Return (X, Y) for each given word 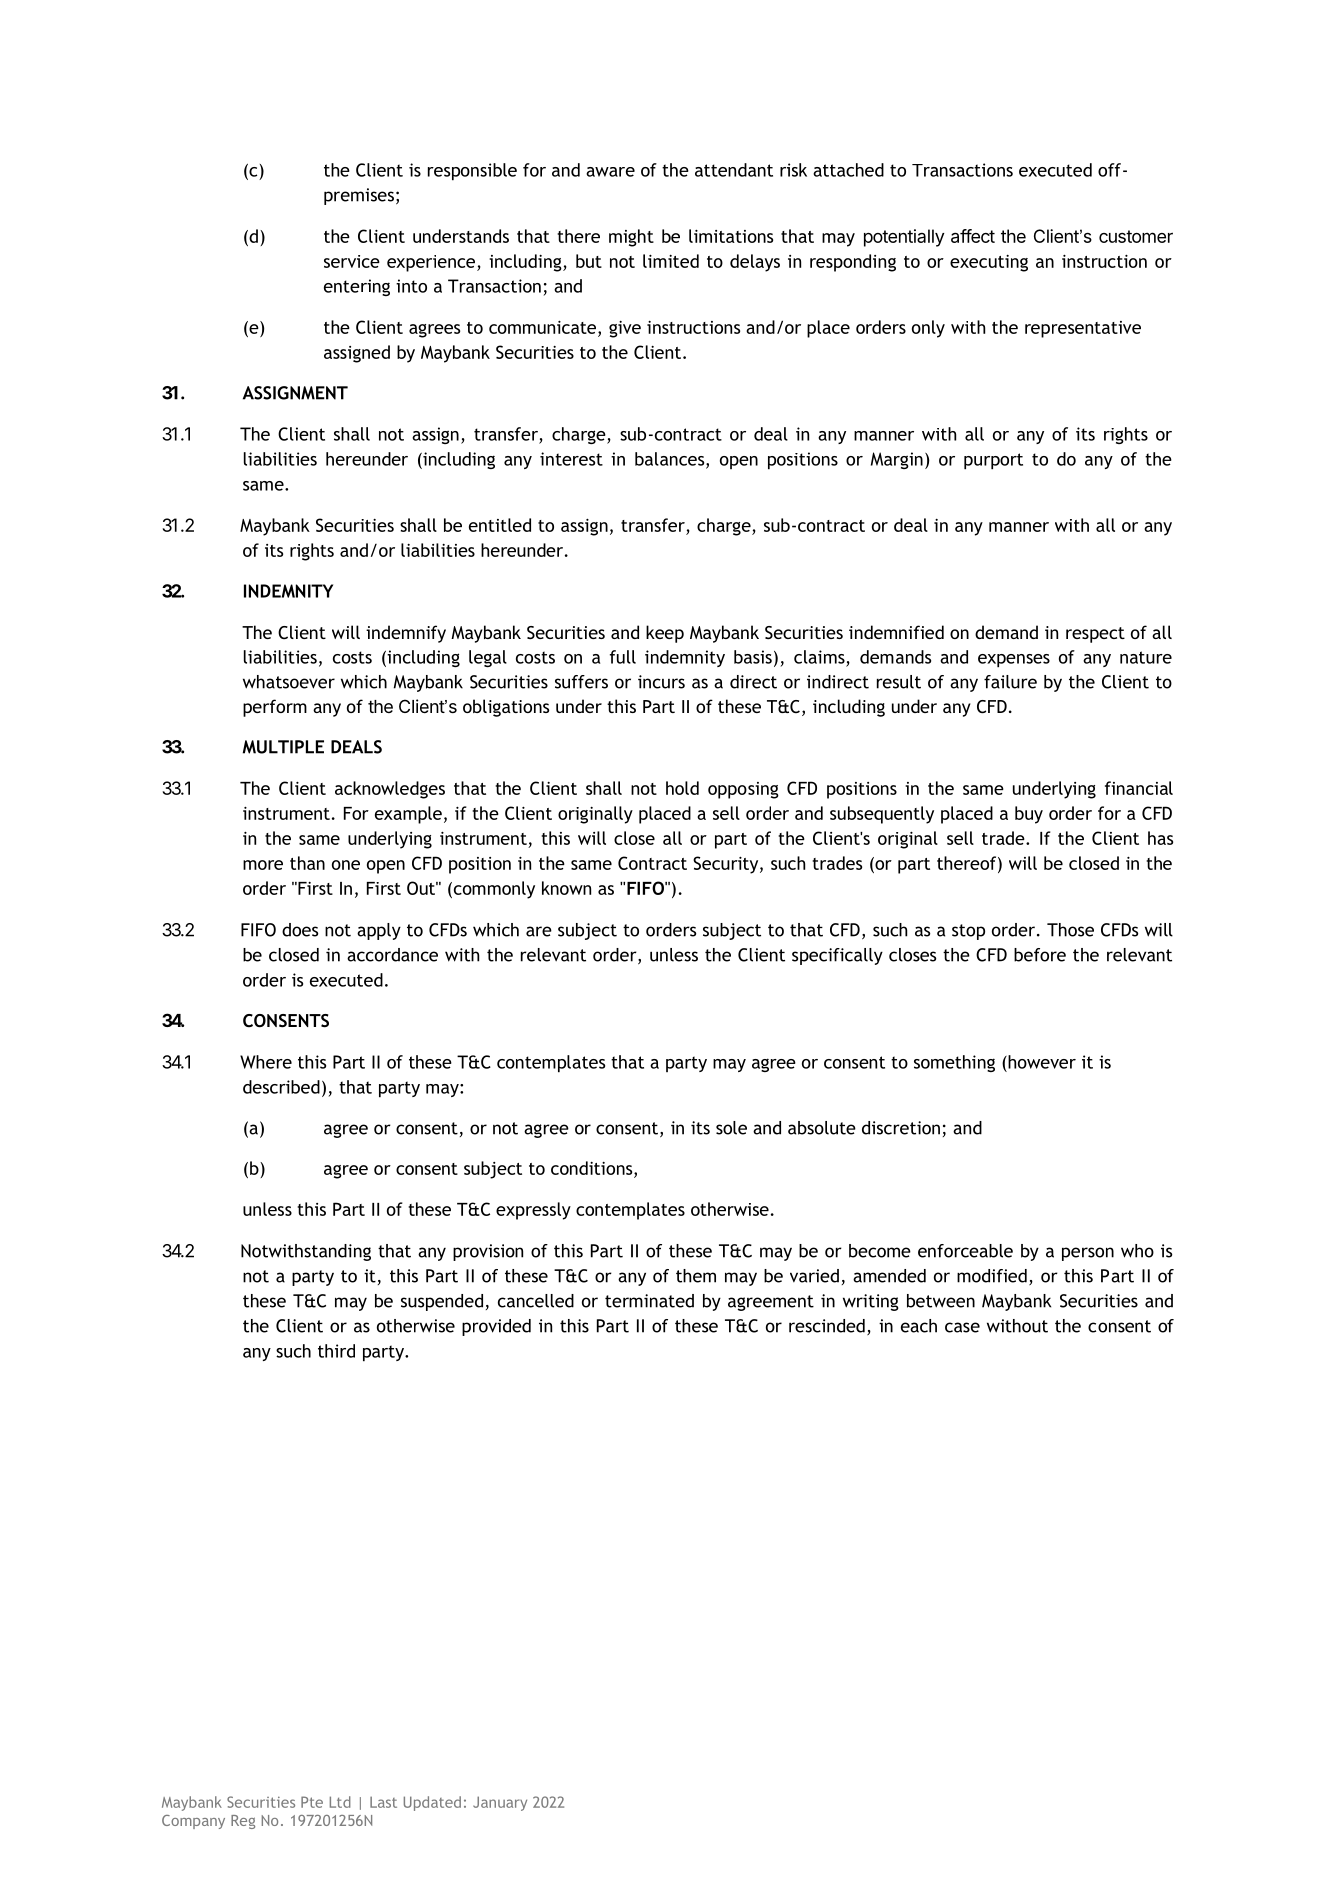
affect (973, 236)
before (1040, 955)
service (352, 261)
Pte (312, 1802)
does (300, 930)
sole (731, 1128)
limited (671, 261)
